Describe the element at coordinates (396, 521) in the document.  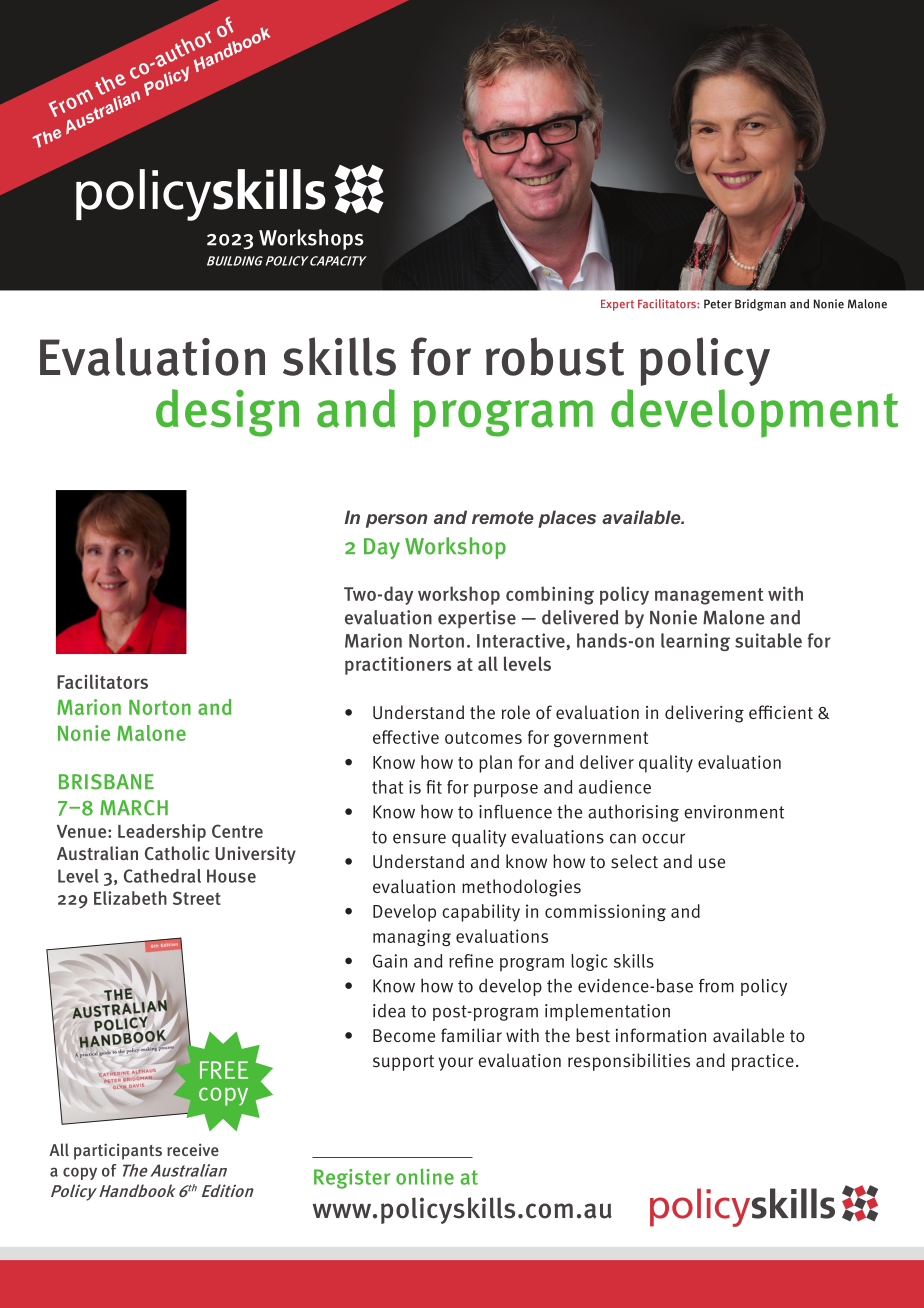
I see `person` at that location.
